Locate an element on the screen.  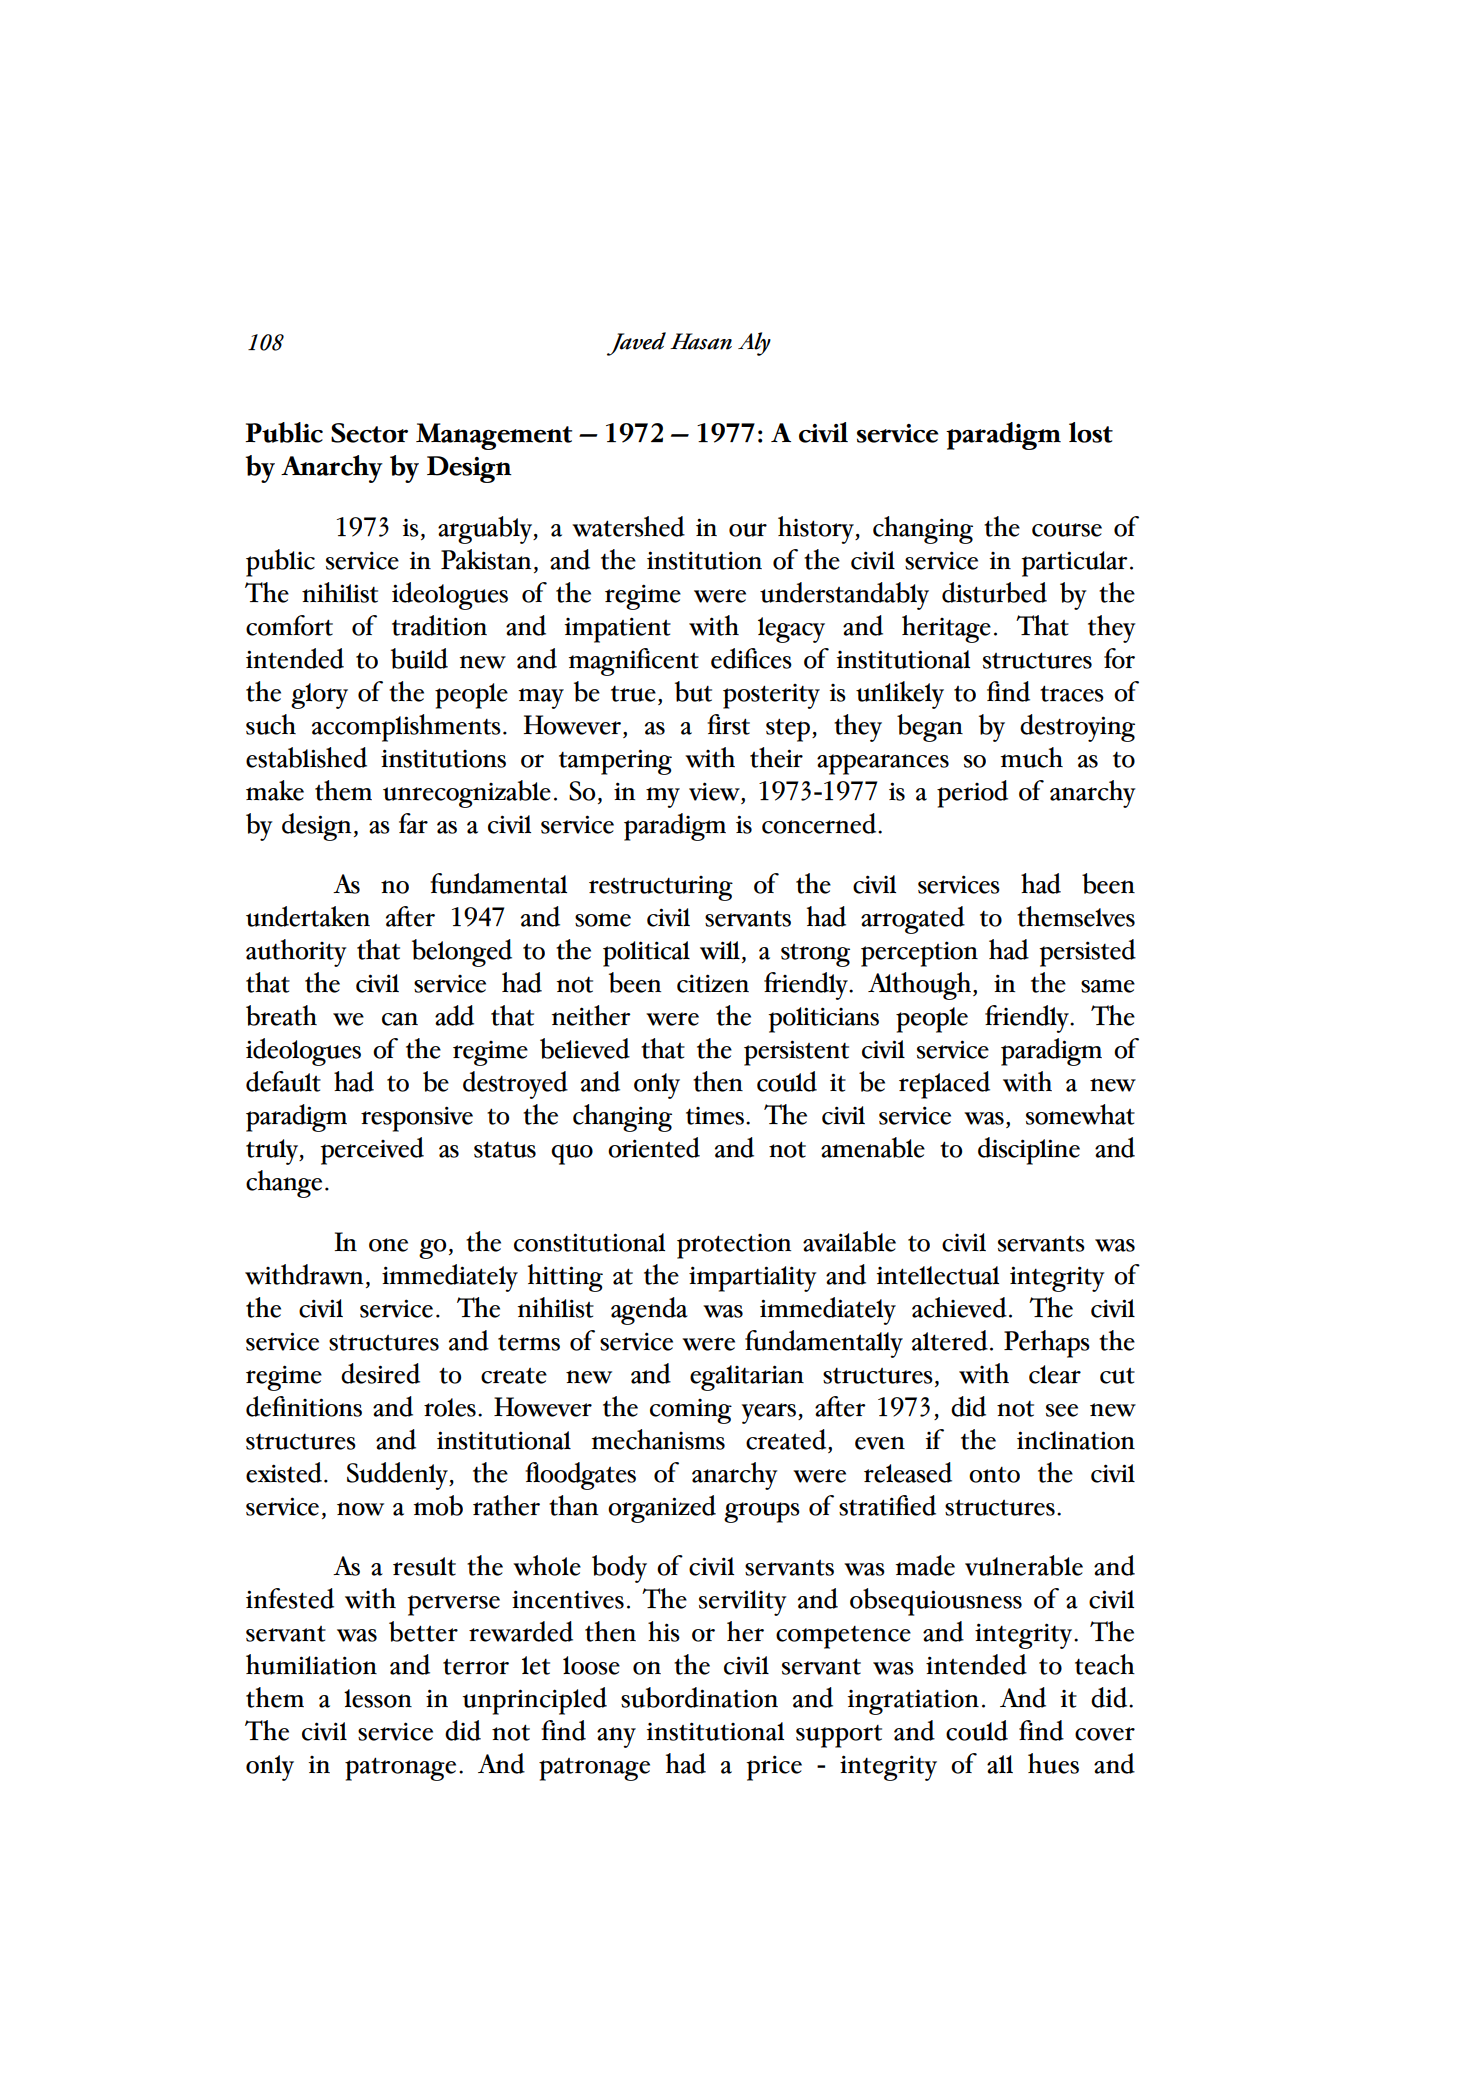
can is located at coordinates (400, 1019).
